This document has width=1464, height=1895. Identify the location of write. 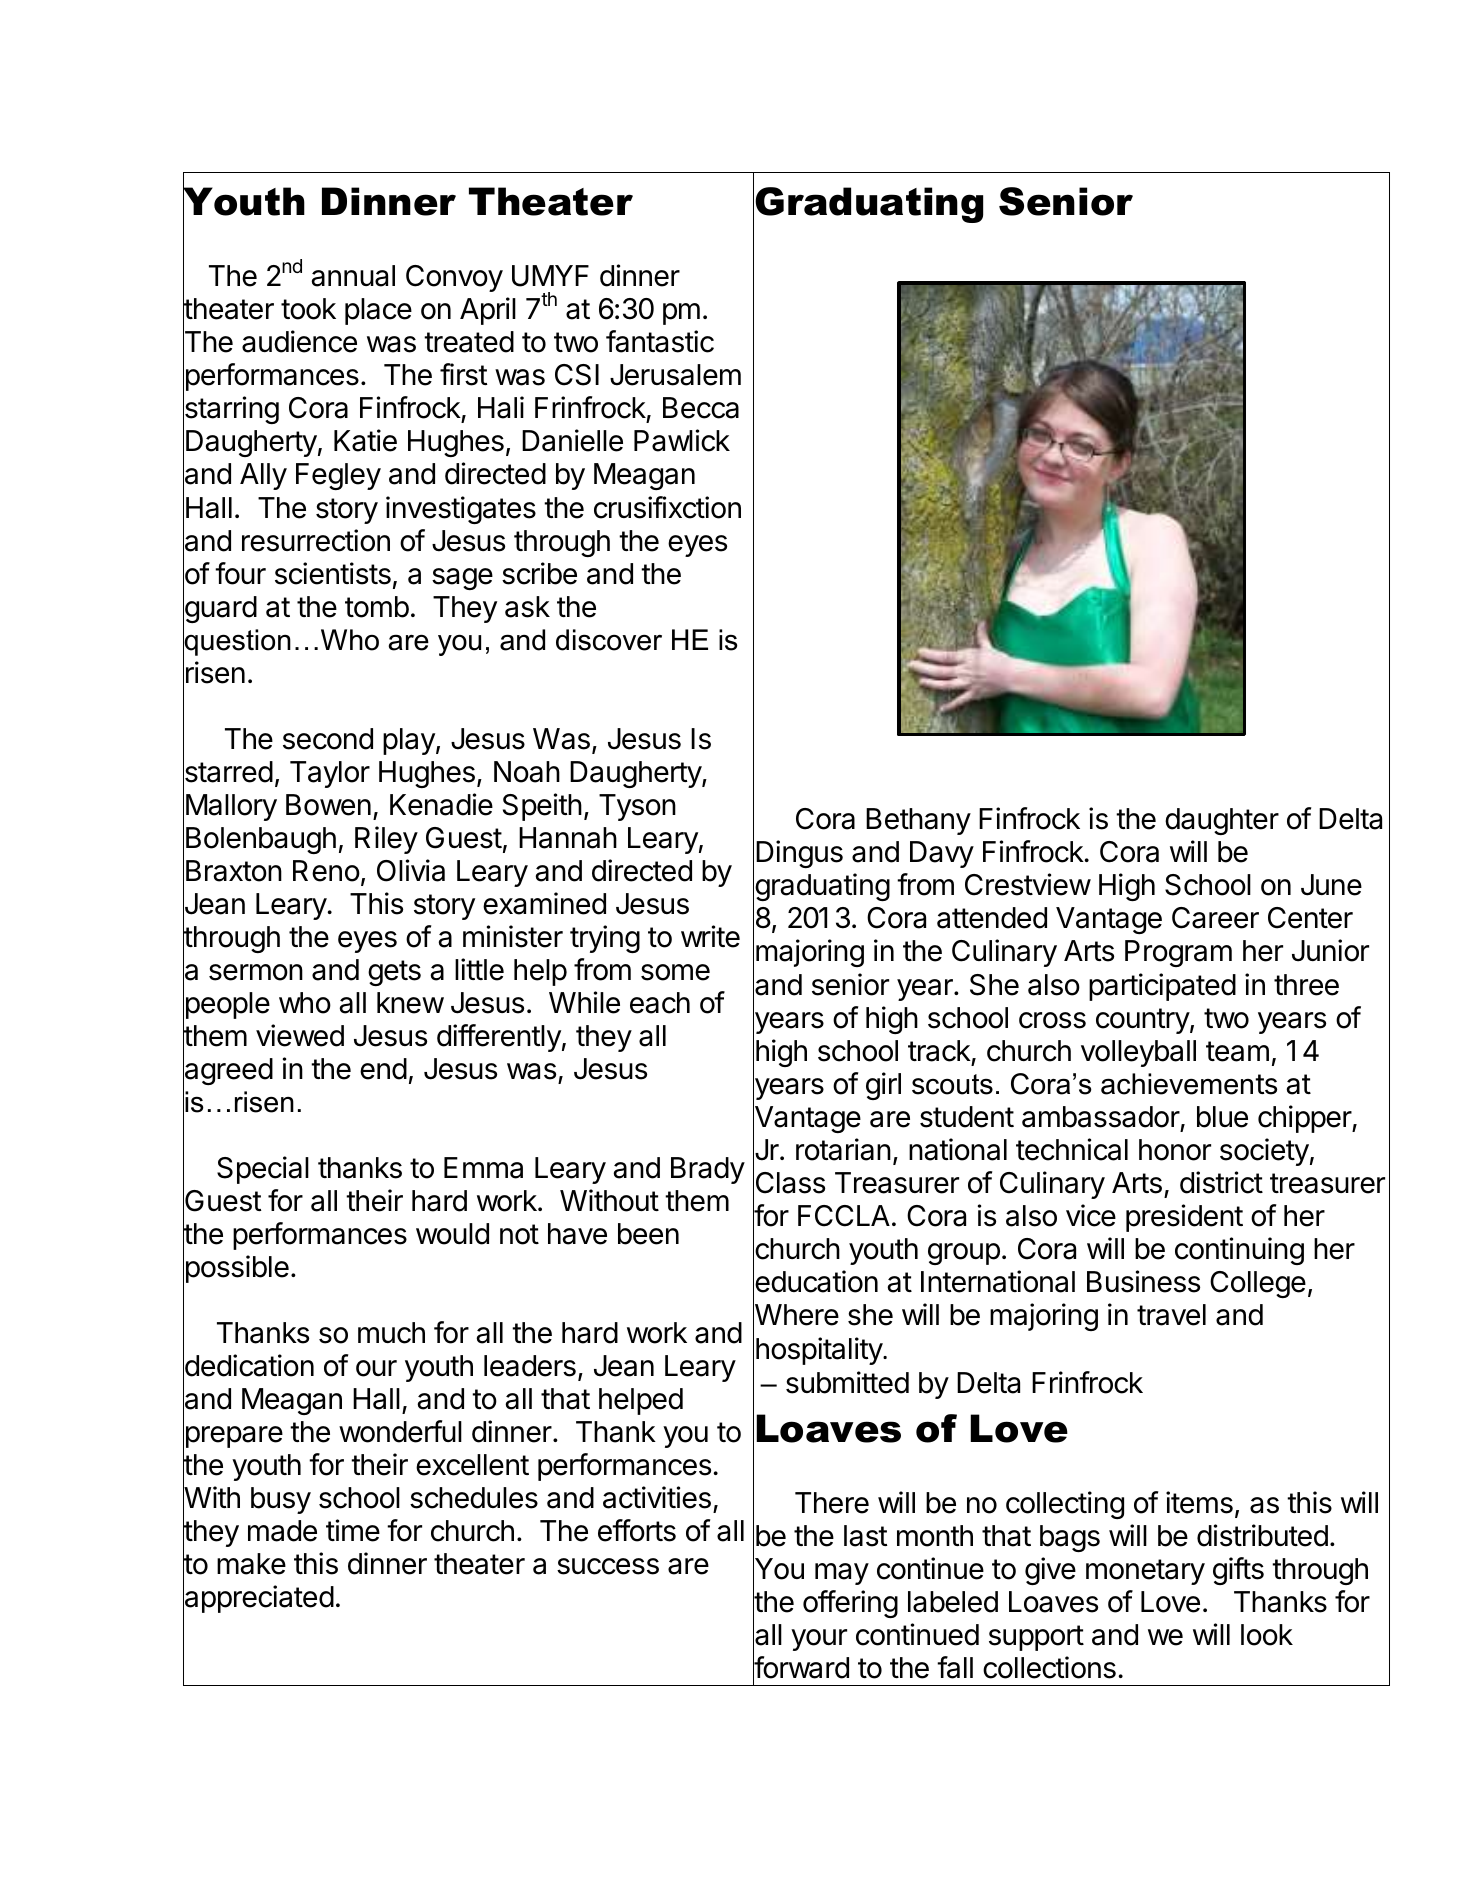
(710, 936).
